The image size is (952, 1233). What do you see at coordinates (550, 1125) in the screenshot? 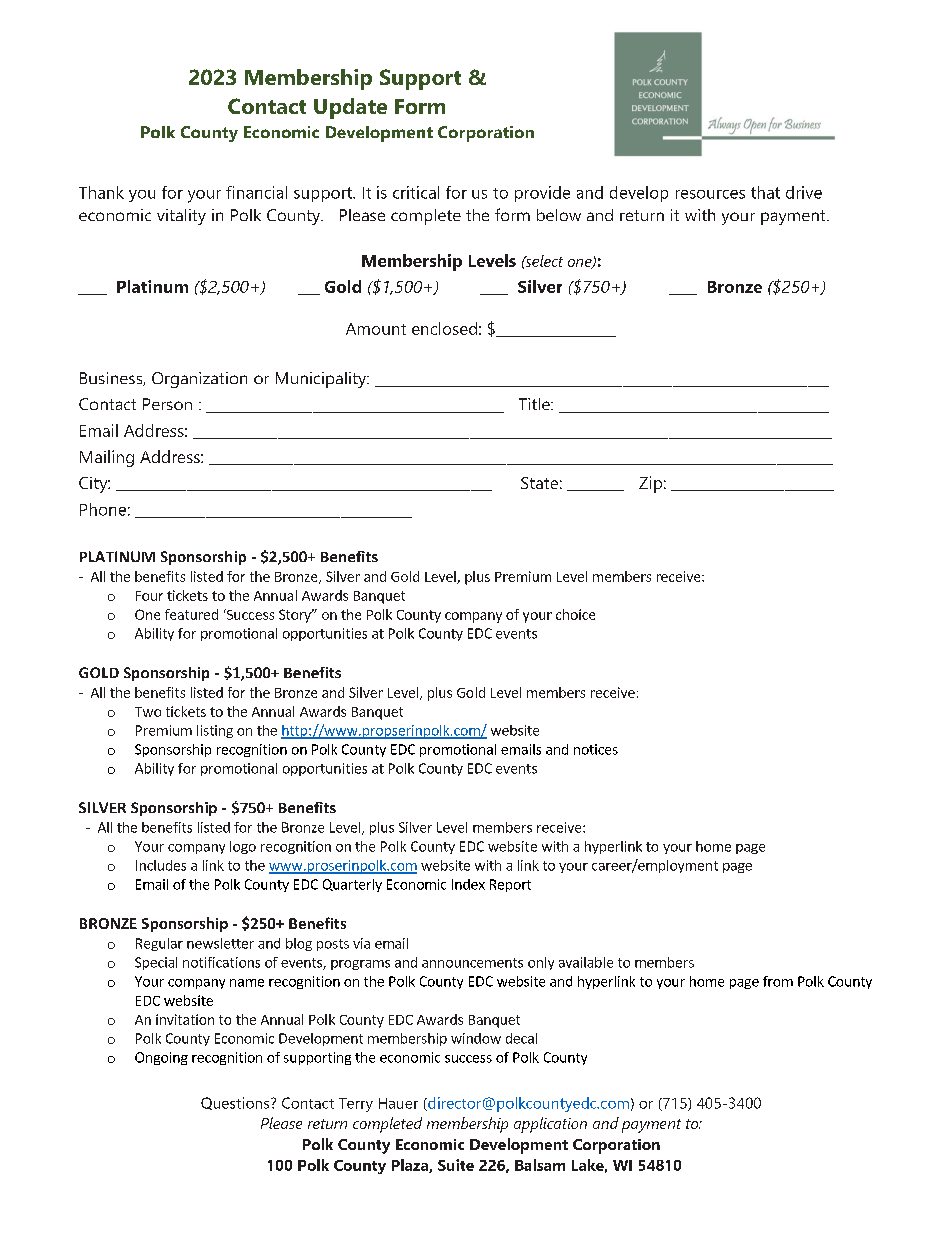
I see `application` at bounding box center [550, 1125].
